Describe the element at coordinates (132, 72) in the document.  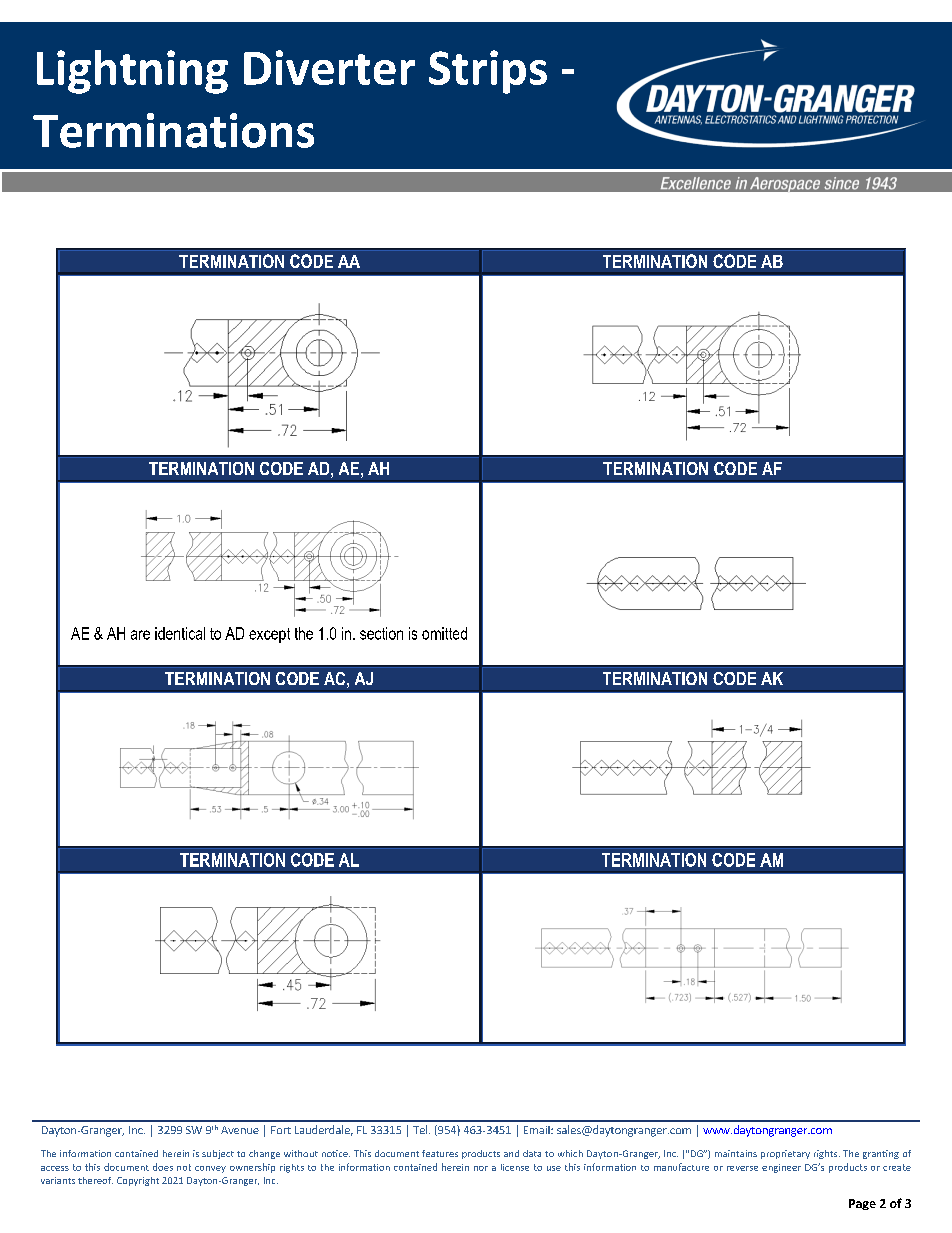
I see `Lightning` at that location.
